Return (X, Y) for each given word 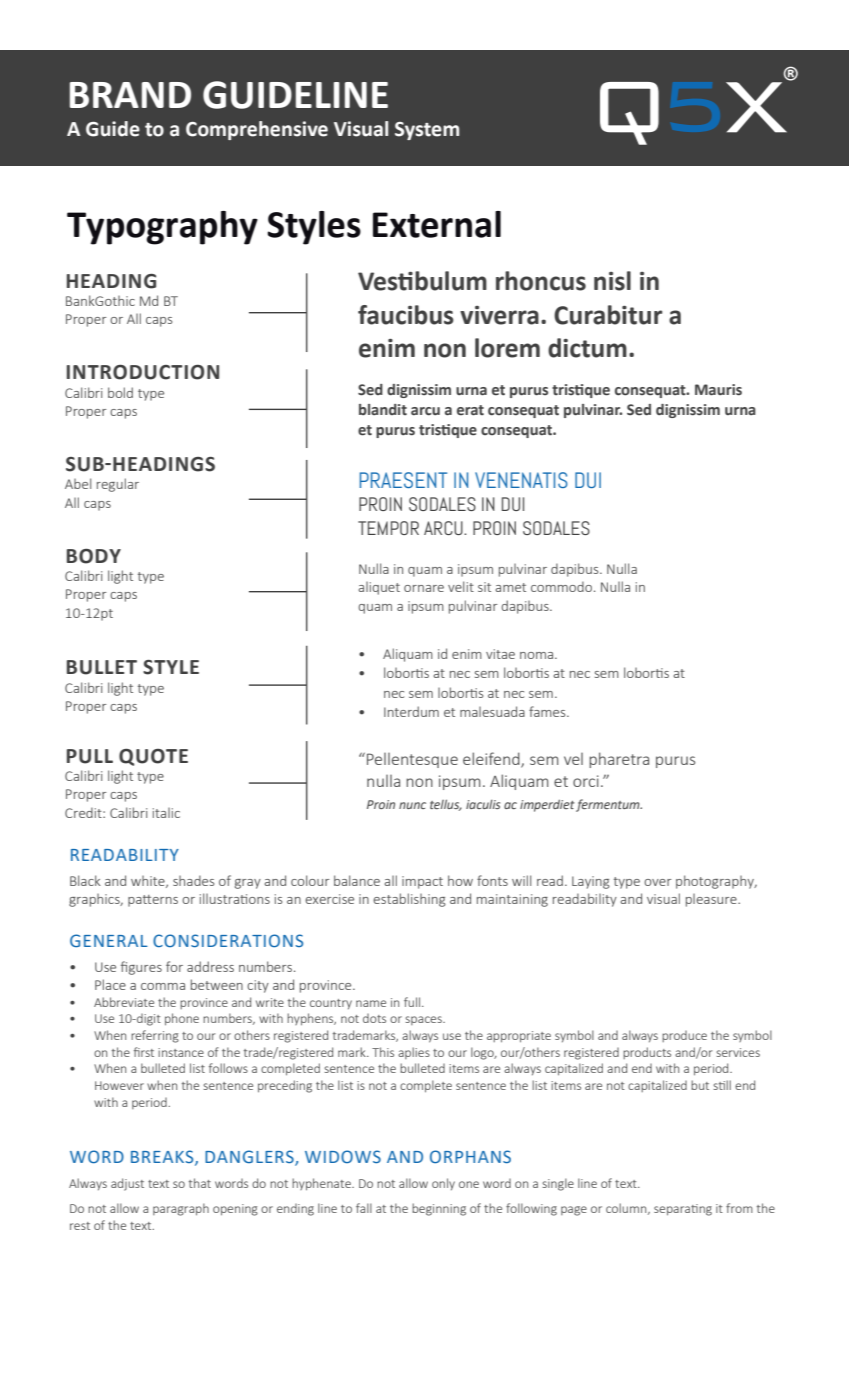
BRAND (130, 95)
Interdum (411, 711)
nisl (612, 281)
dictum (587, 348)
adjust (127, 1184)
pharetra (619, 760)
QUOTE (153, 757)
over (658, 882)
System (427, 131)
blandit (383, 409)
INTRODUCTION (143, 372)
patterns (153, 901)
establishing (409, 900)
